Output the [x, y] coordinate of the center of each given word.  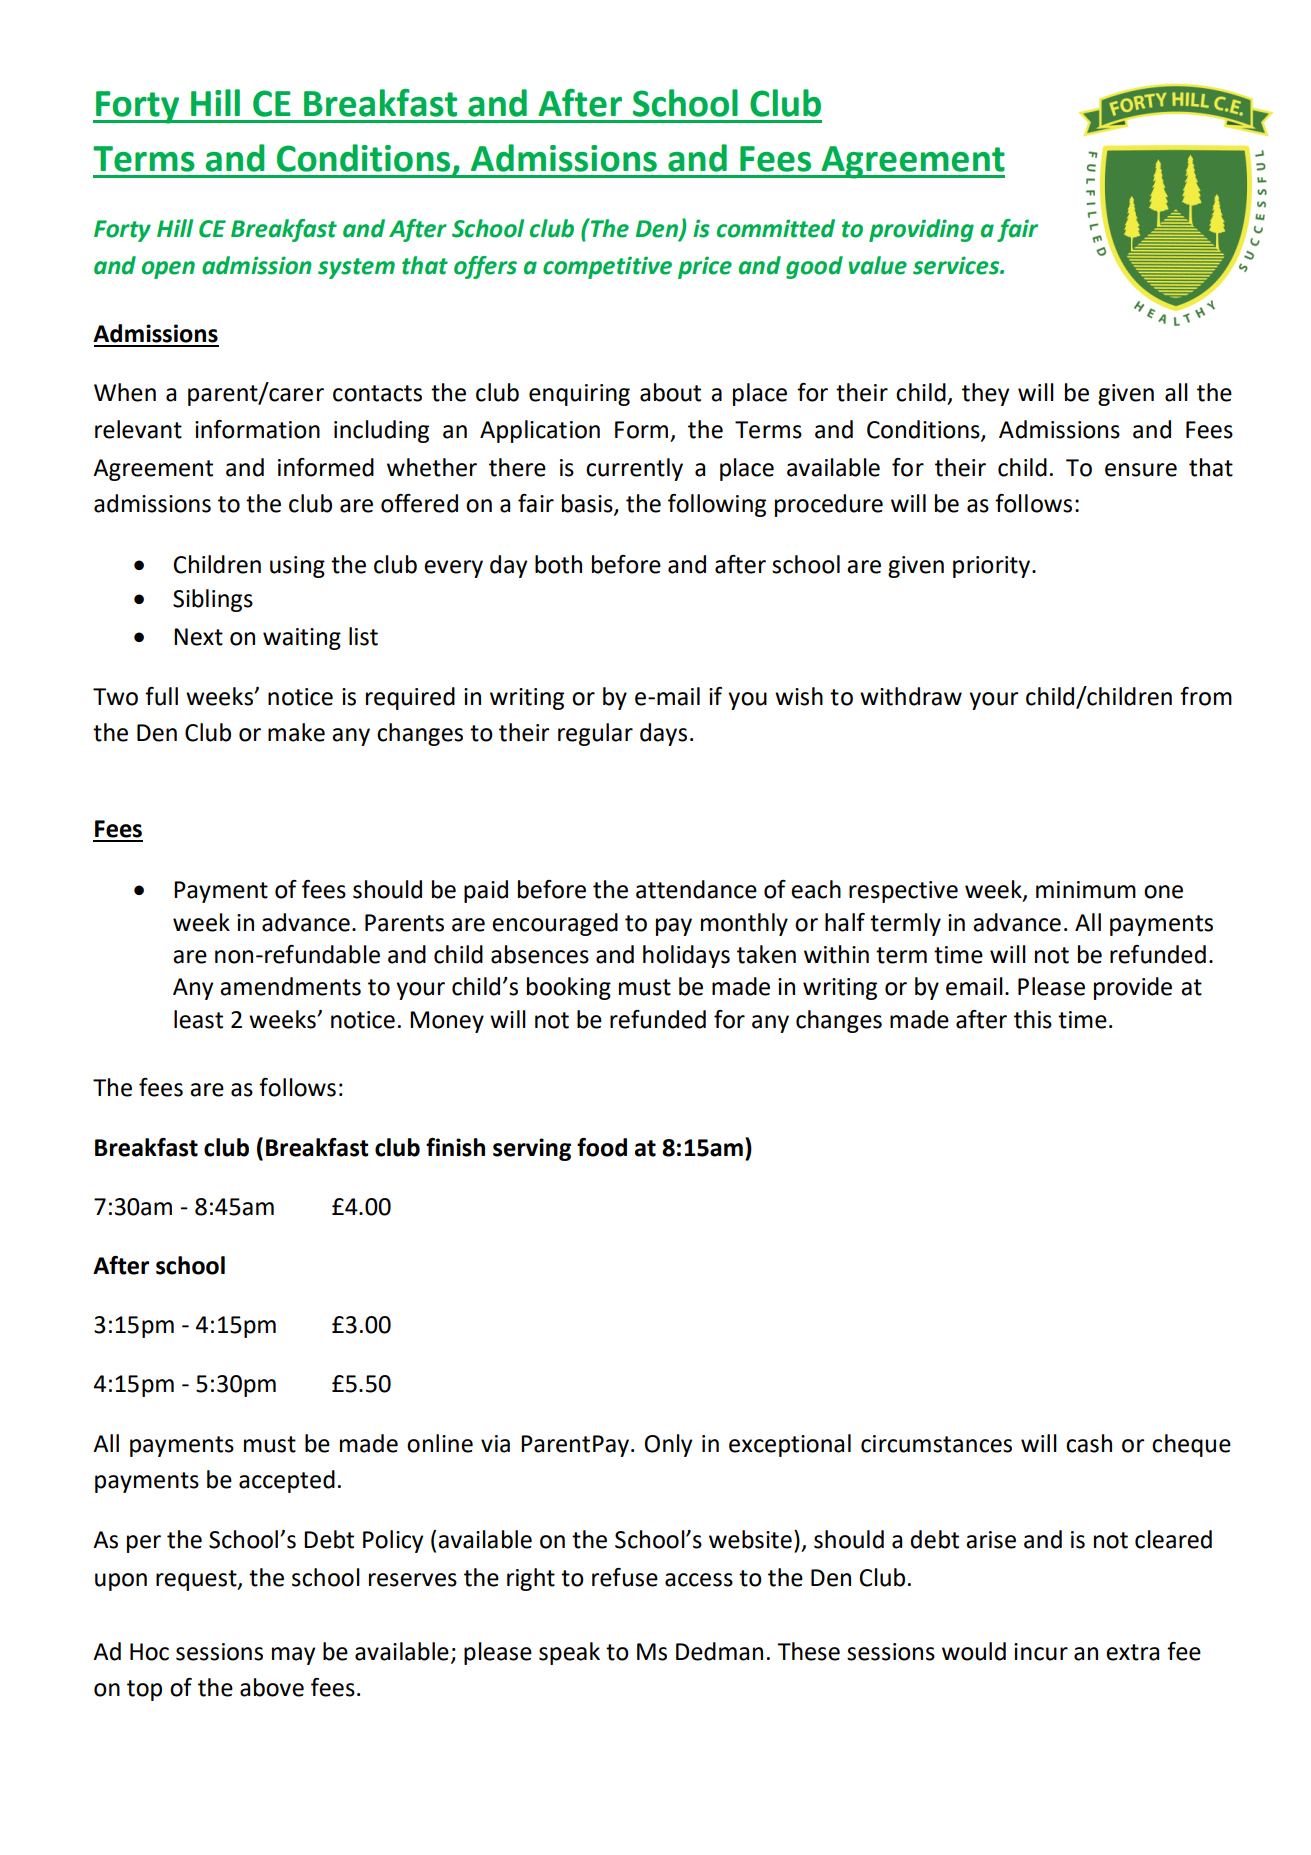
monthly [744, 924]
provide [1133, 988]
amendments [290, 986]
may [293, 1656]
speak [569, 1653]
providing [921, 230]
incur [1041, 1652]
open [168, 270]
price [705, 267]
